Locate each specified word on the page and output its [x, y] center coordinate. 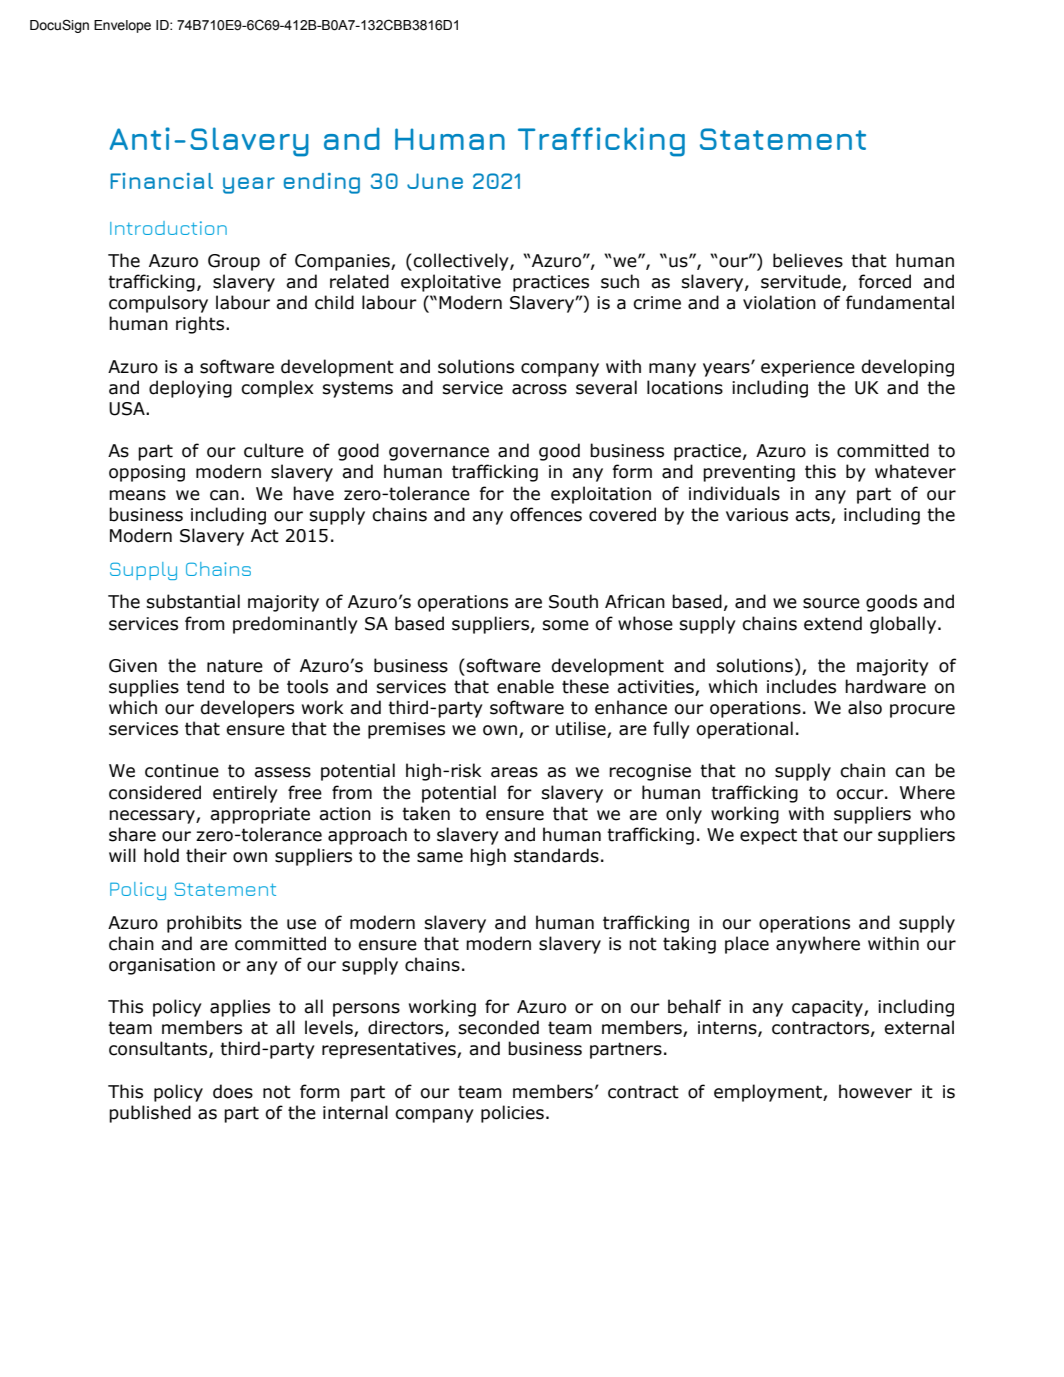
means [137, 495]
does [233, 1091]
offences [546, 514]
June [435, 181]
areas [514, 772]
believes [808, 260]
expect [768, 836]
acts [812, 515]
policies [512, 1114]
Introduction [168, 228]
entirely [245, 794]
